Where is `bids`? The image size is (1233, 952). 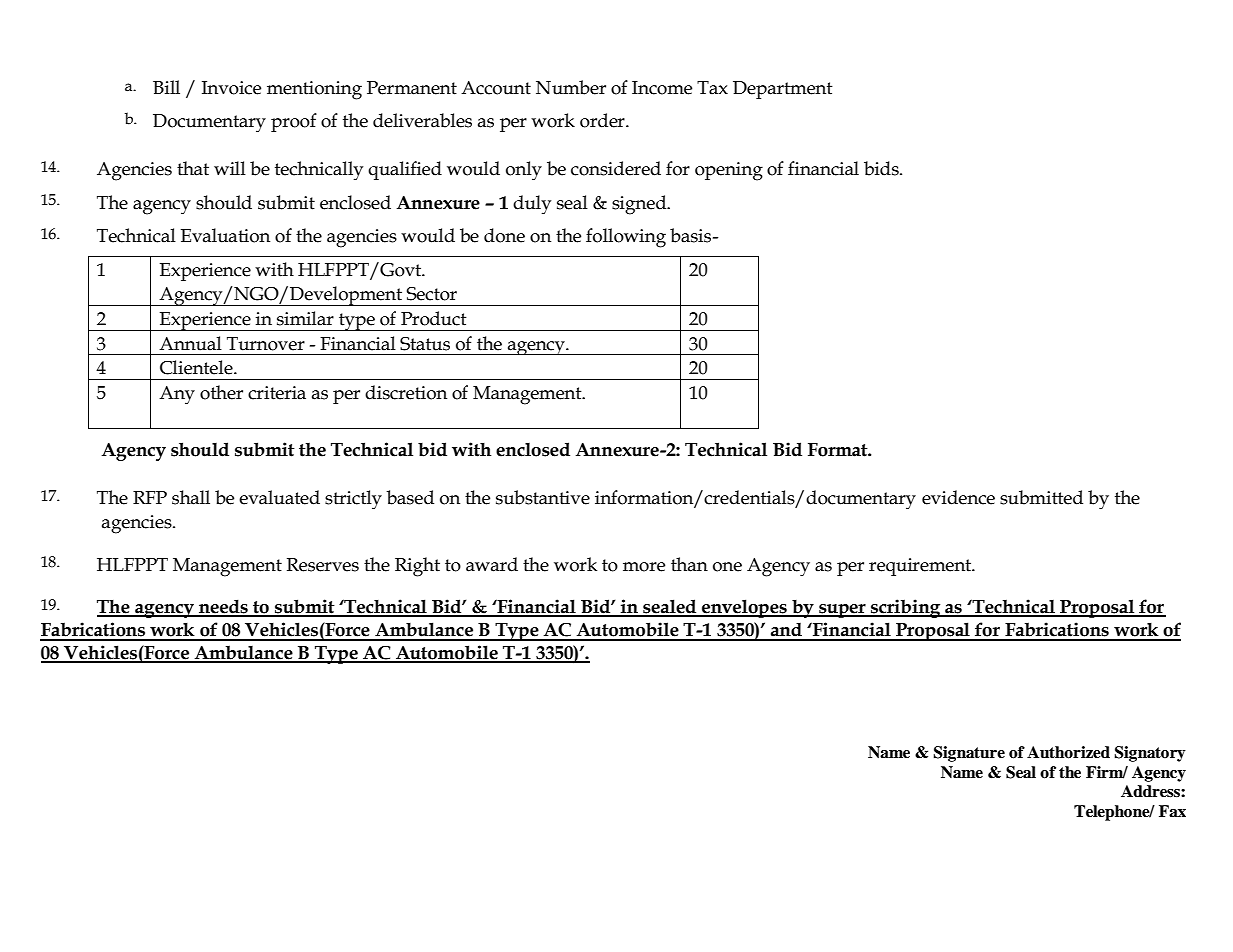
bids is located at coordinates (882, 168).
